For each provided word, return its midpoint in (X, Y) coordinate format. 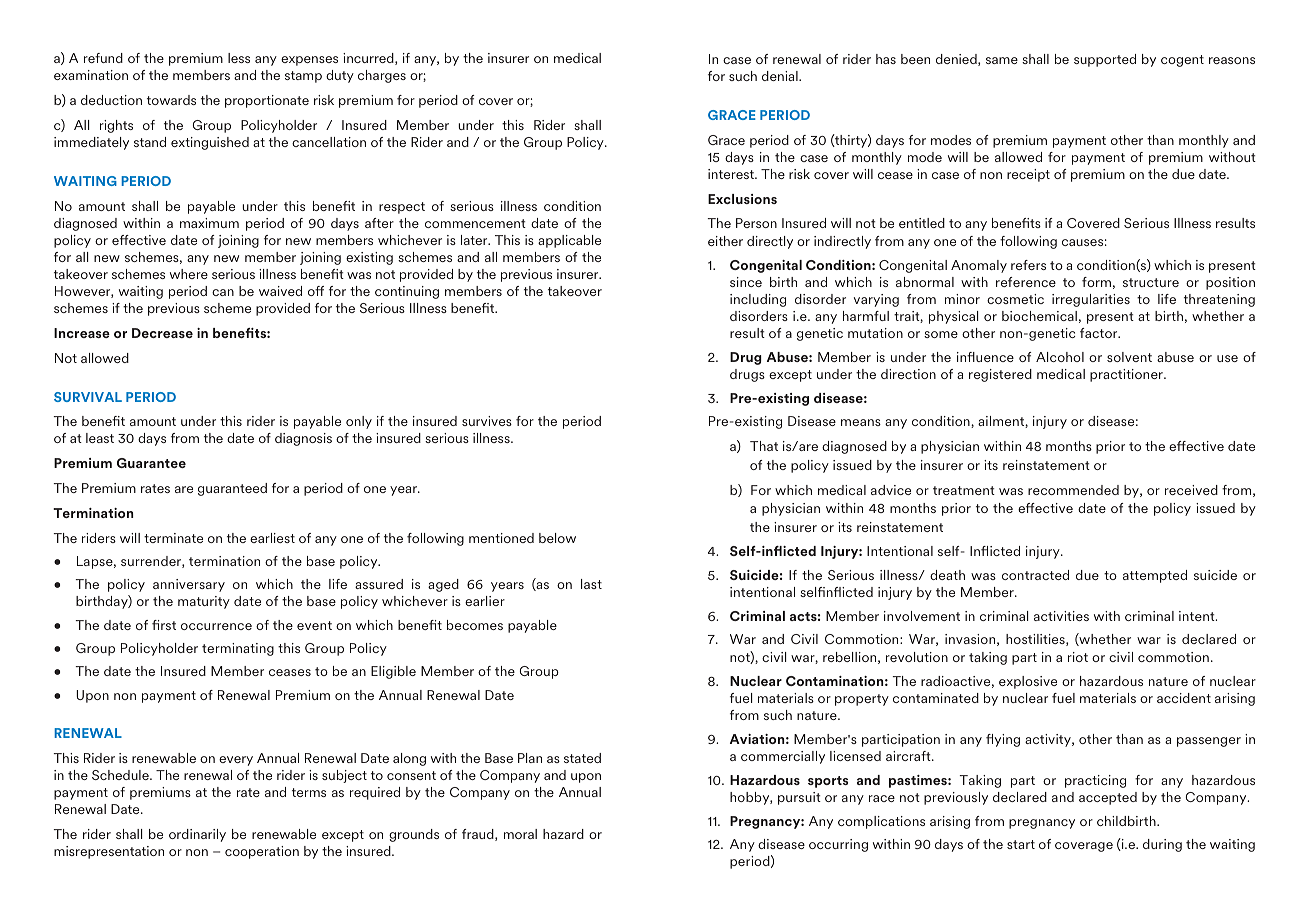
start (1021, 844)
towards (171, 100)
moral (520, 834)
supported (1105, 60)
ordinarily (197, 835)
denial (781, 76)
